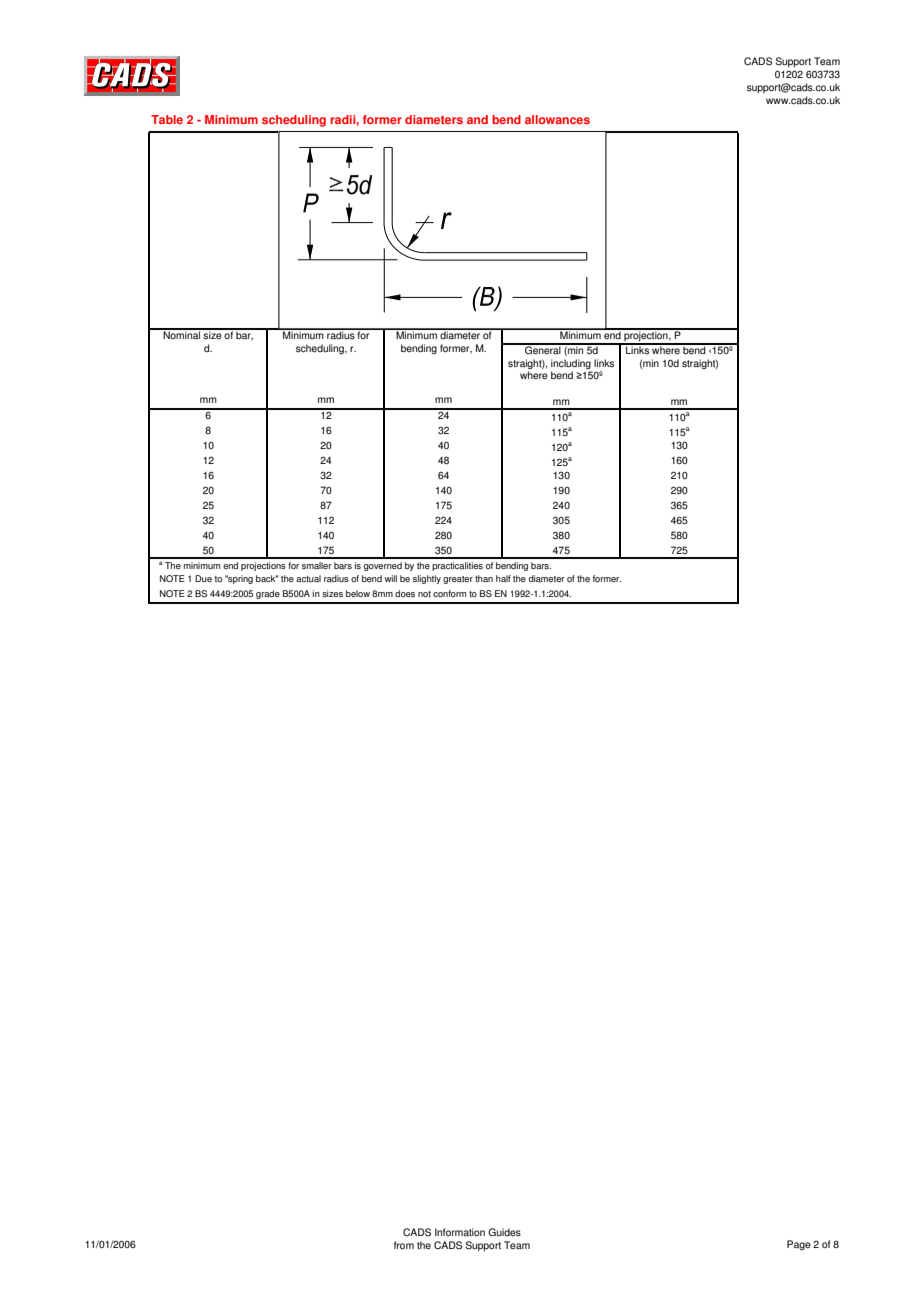 Image resolution: width=924 pixels, height=1308 pixels. I want to click on Guides, so click(504, 1232).
